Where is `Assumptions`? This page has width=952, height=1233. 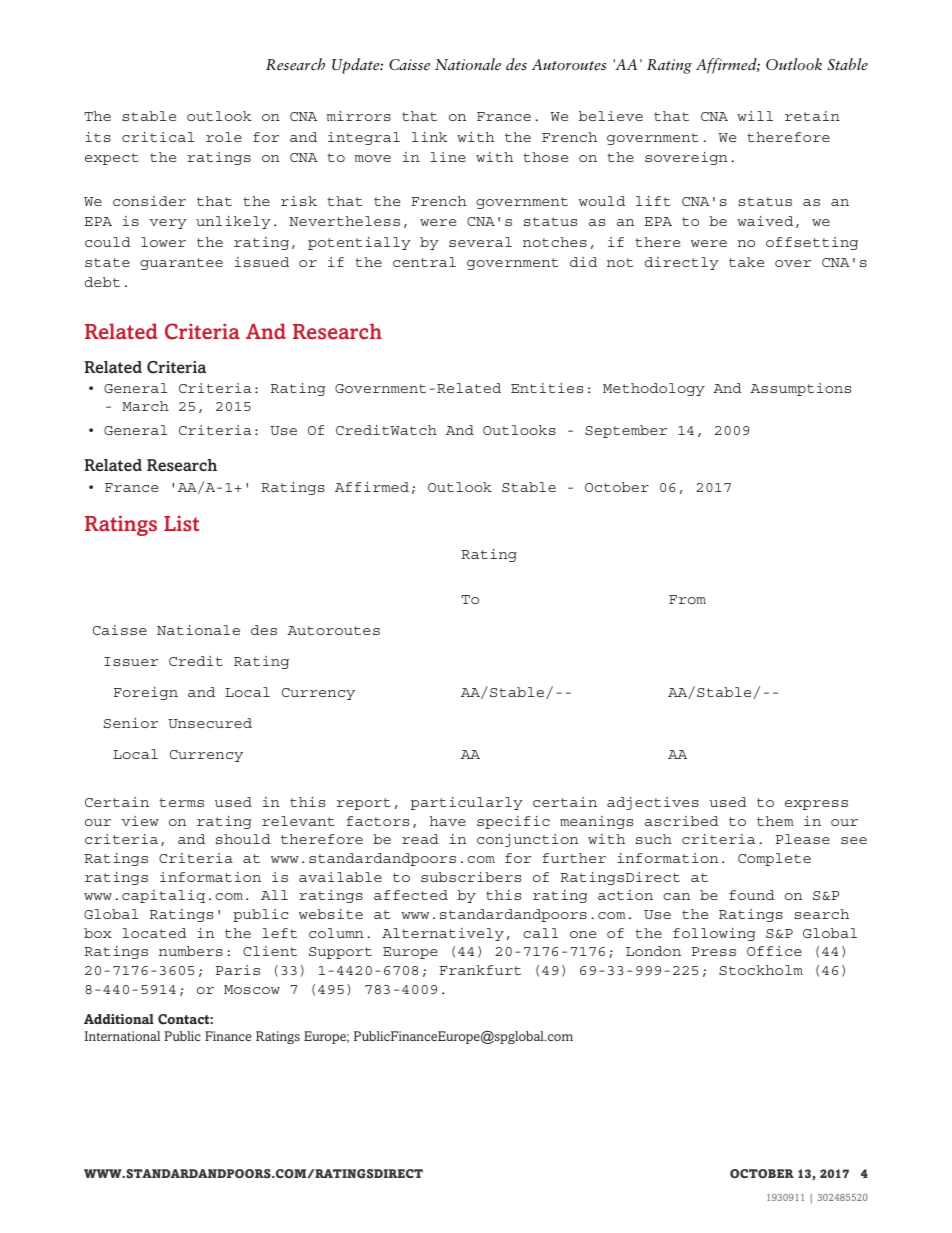 Assumptions is located at coordinates (800, 389).
